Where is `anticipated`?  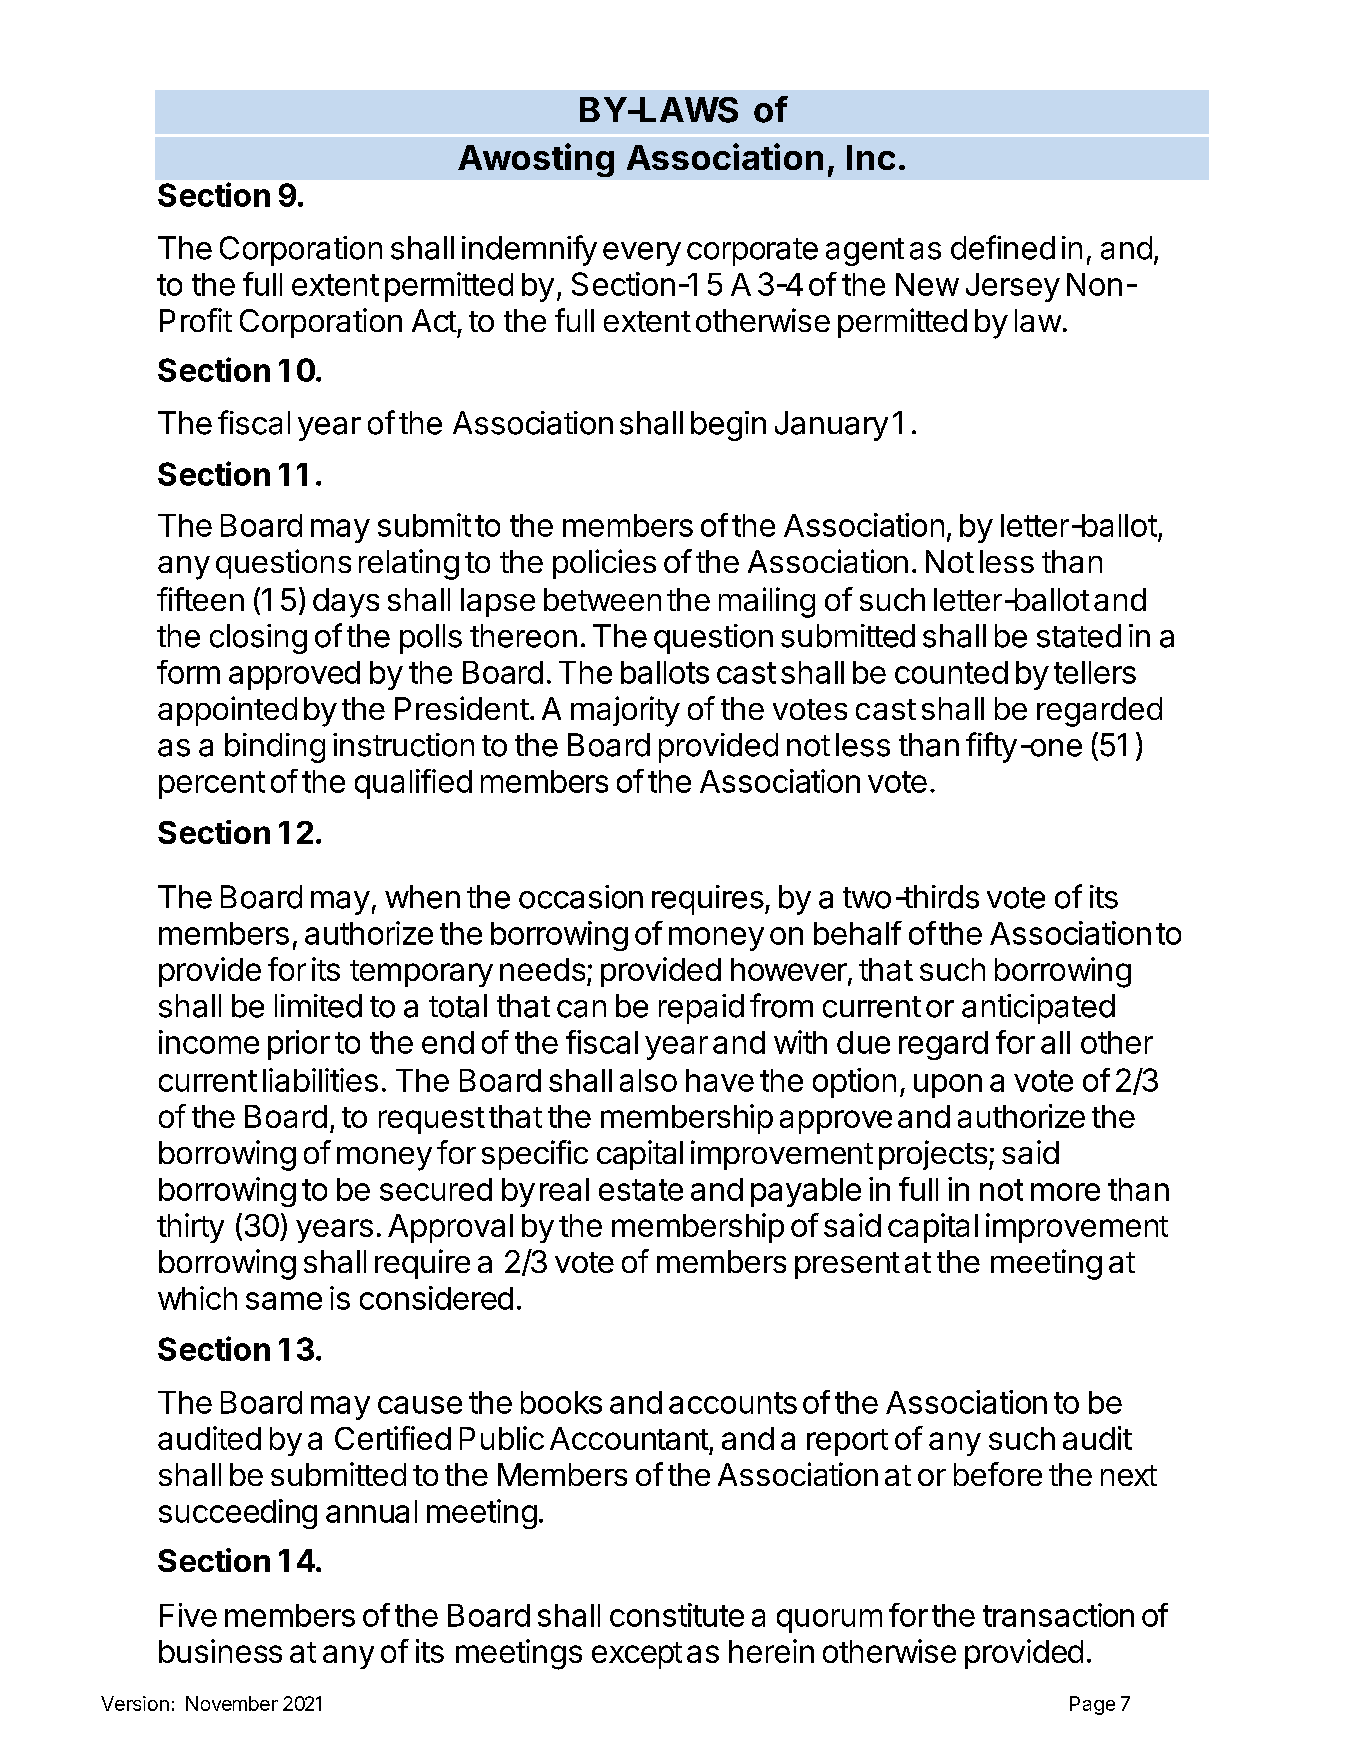 anticipated is located at coordinates (1038, 1009).
